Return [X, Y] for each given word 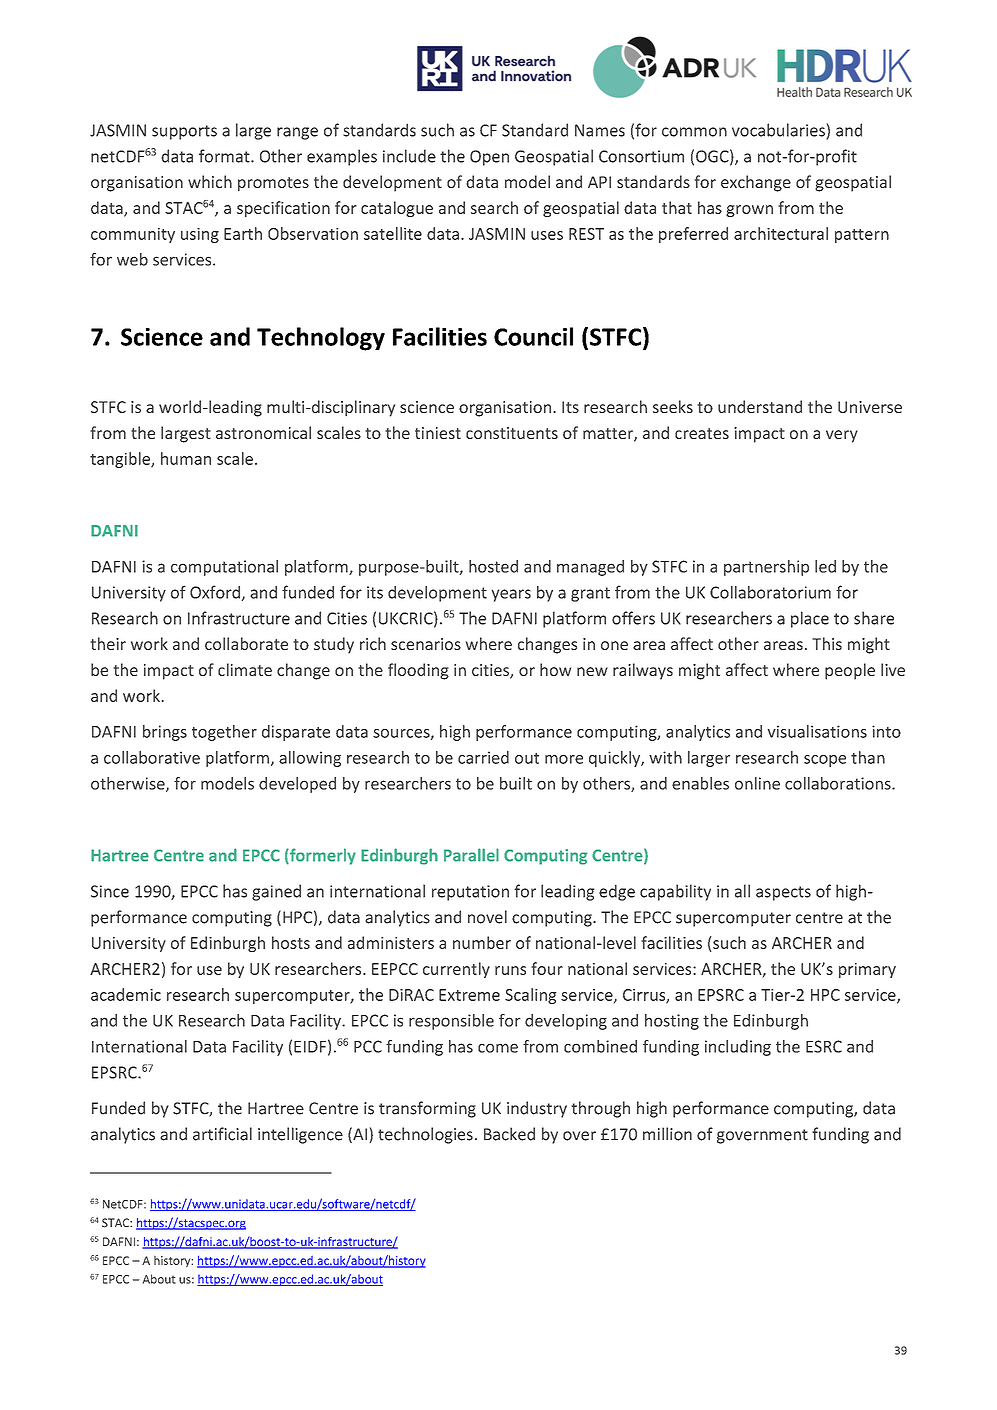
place [810, 619]
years [511, 595]
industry [537, 1109]
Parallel [471, 855]
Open [489, 158]
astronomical [263, 432]
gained [276, 892]
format [225, 156]
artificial [222, 1134]
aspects [783, 893]
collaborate [246, 643]
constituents [512, 433]
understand [760, 406]
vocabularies [779, 131]
